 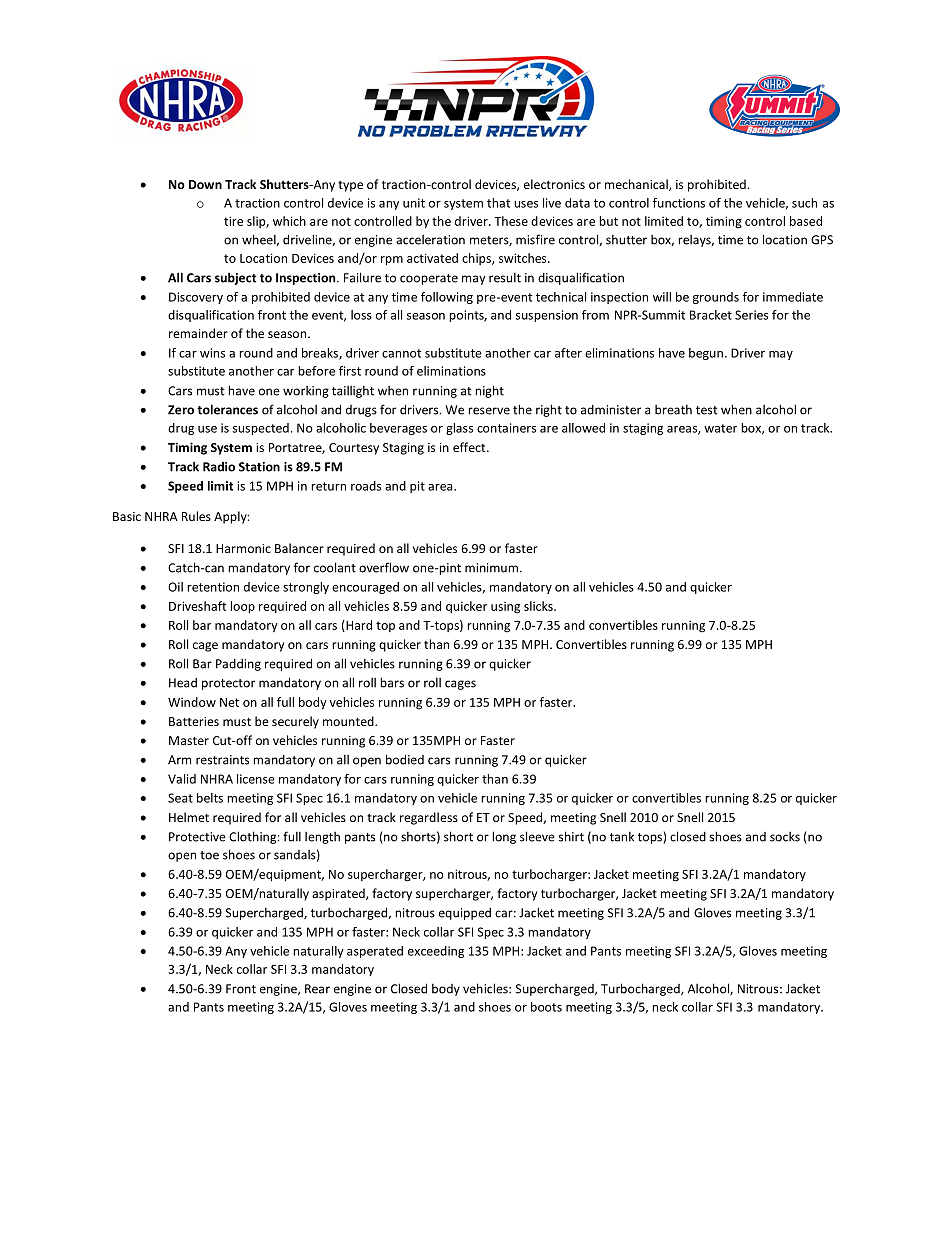 What do you see at coordinates (498, 203) in the screenshot?
I see `that` at bounding box center [498, 203].
